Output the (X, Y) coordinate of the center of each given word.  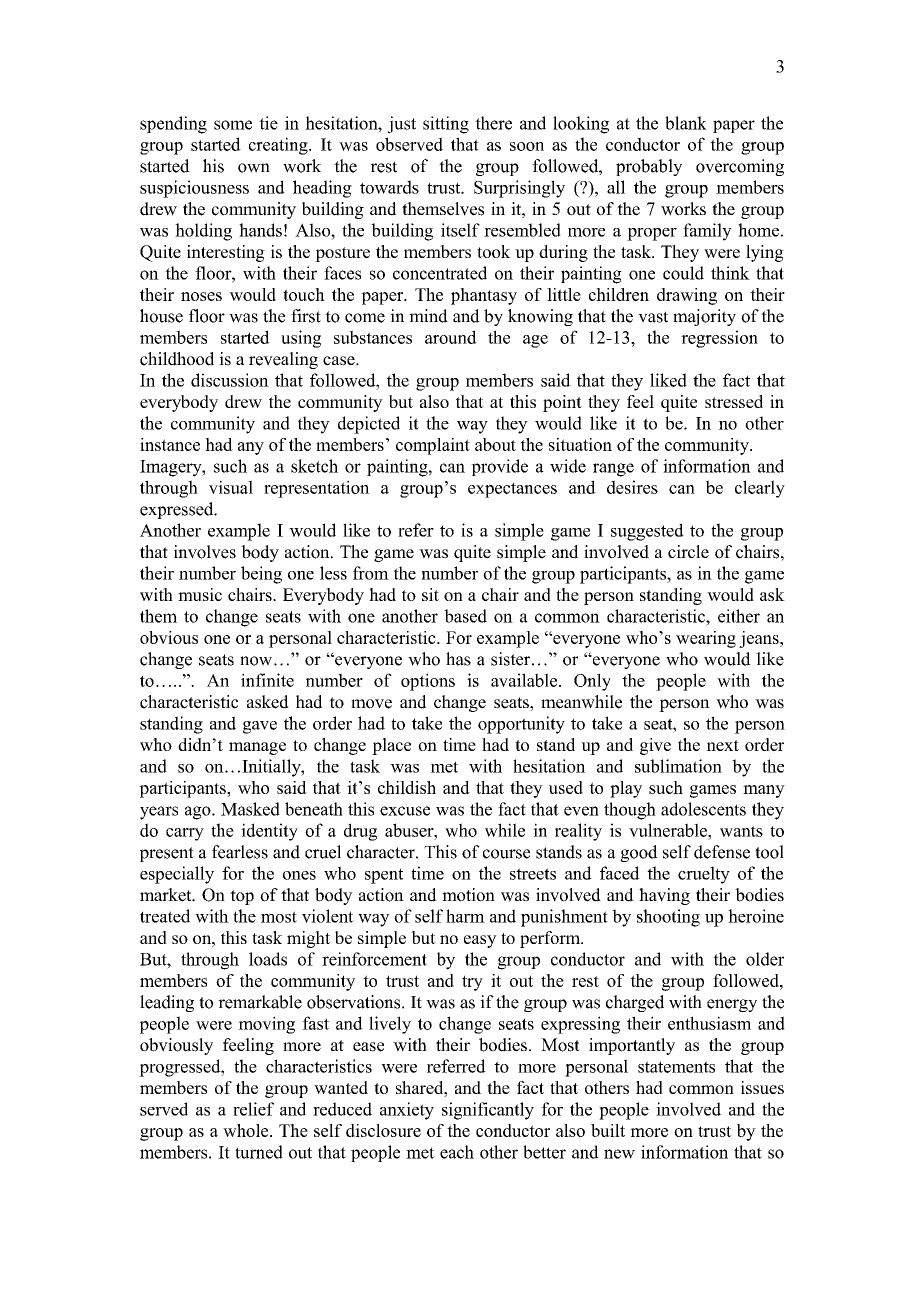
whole (247, 1130)
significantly (488, 1111)
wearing (706, 639)
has (458, 659)
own (254, 168)
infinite (267, 680)
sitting (446, 125)
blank (686, 123)
